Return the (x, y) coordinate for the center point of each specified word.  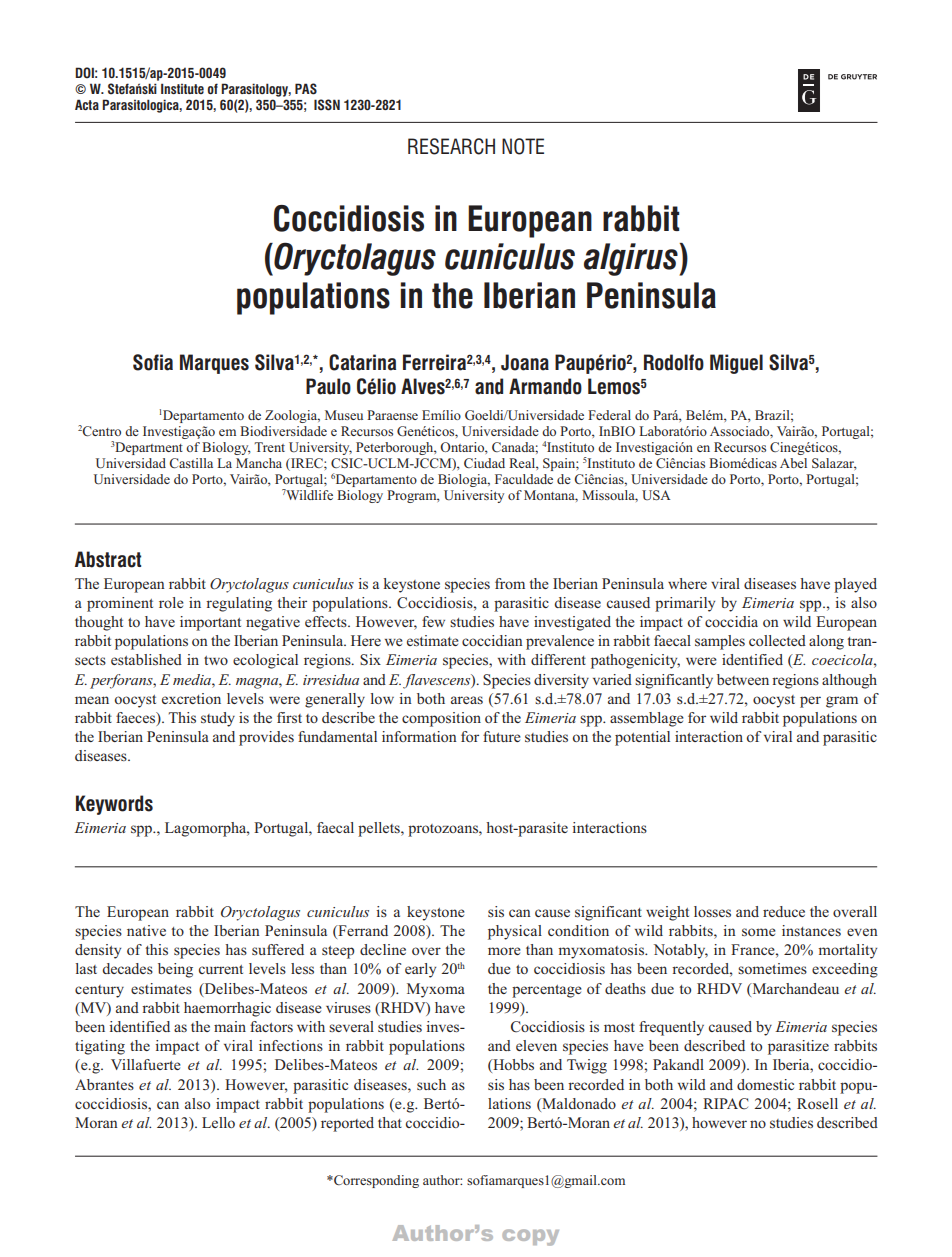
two (216, 660)
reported (347, 1124)
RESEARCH (451, 146)
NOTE (523, 146)
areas (467, 700)
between (743, 679)
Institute (182, 88)
